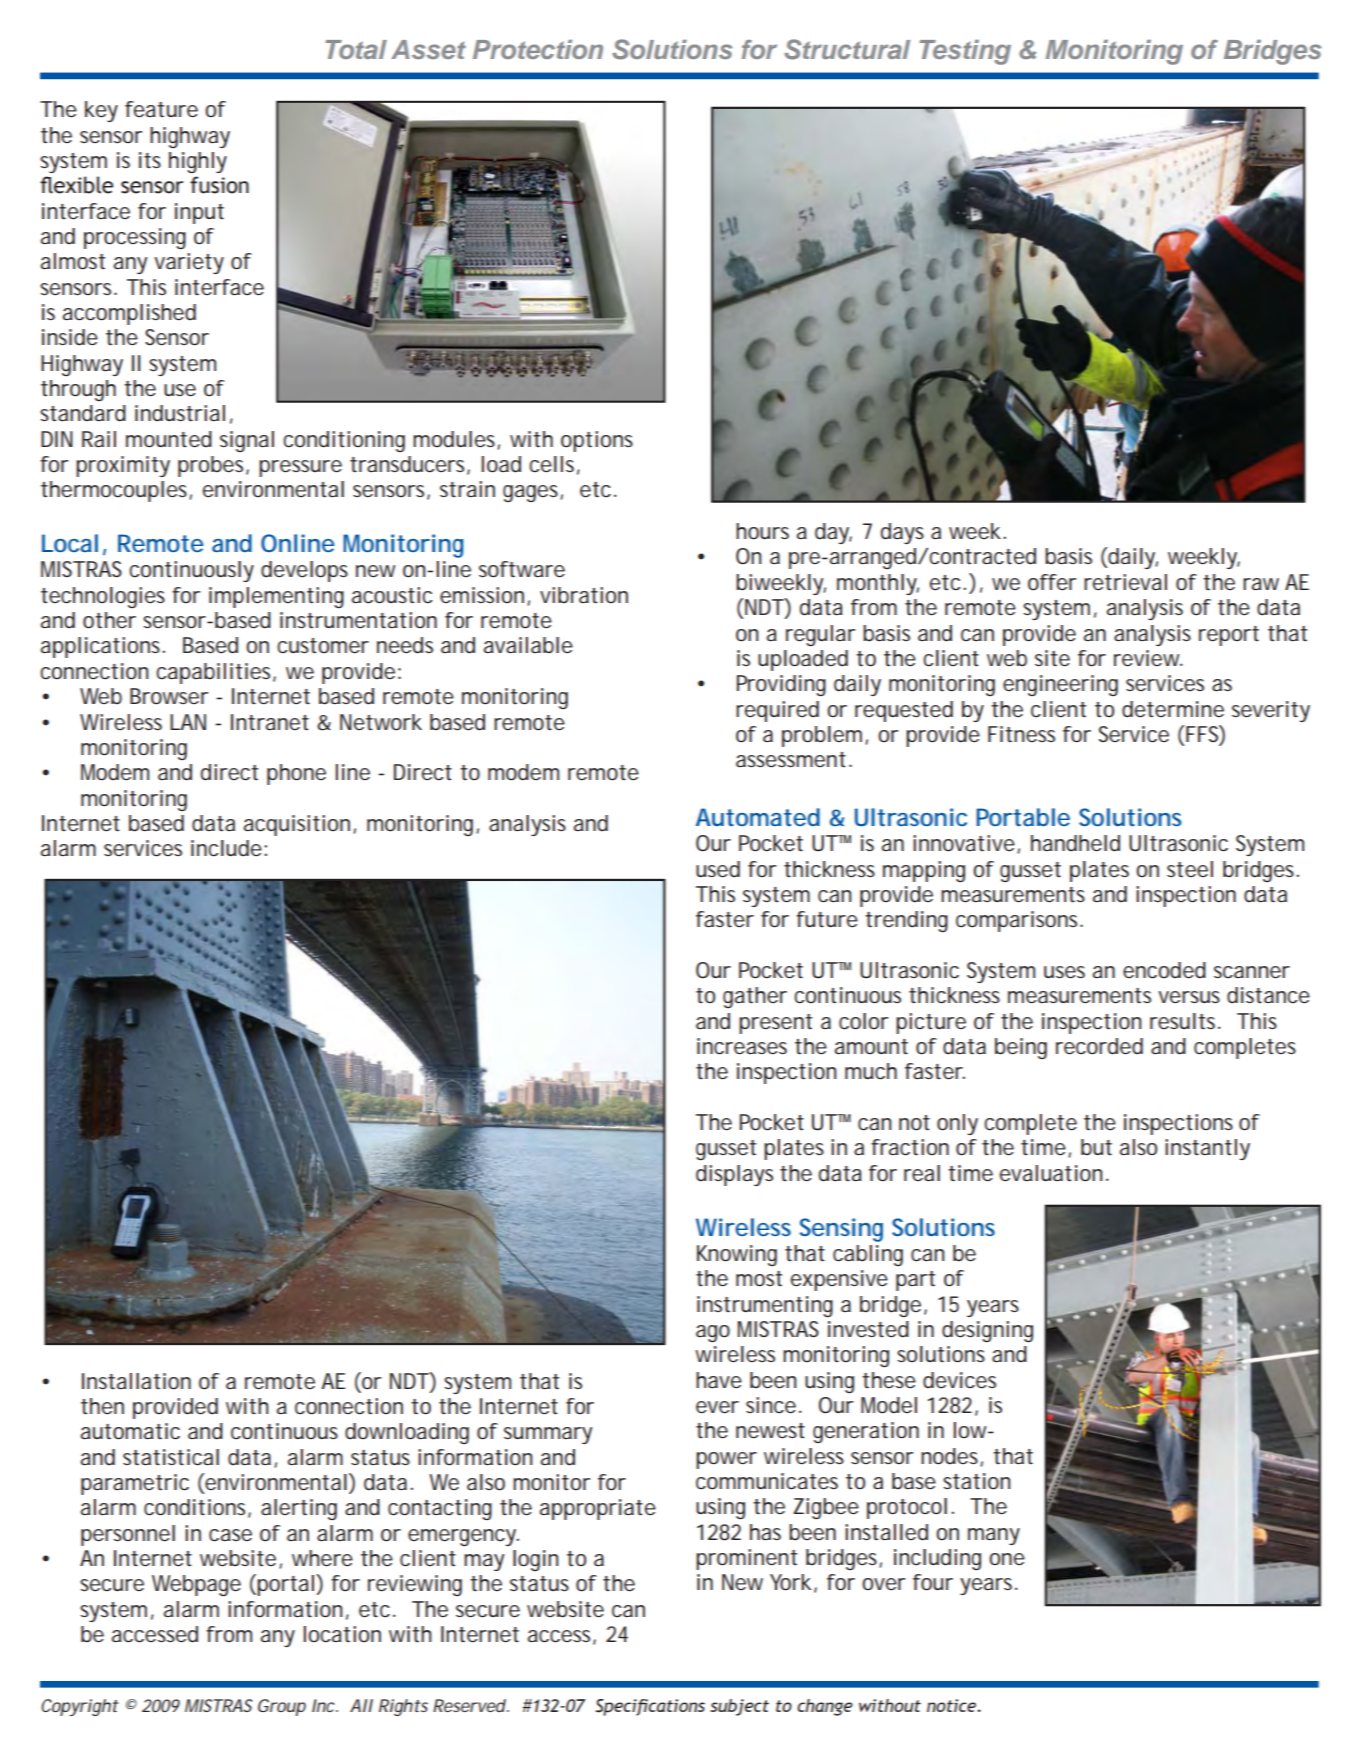  What do you see at coordinates (276, 597) in the page?
I see `implementing` at bounding box center [276, 597].
